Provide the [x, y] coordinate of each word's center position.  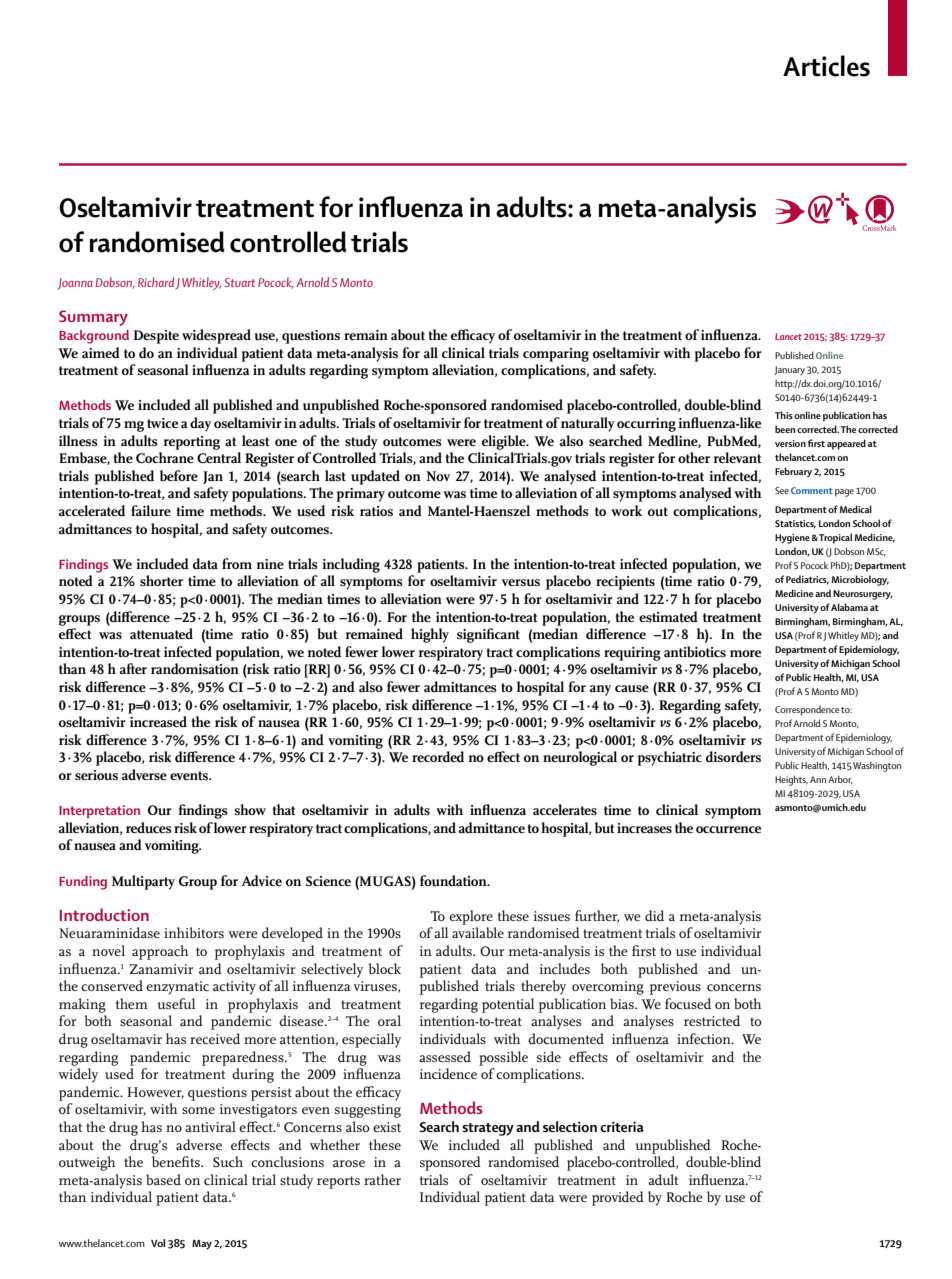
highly [430, 635]
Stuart [239, 282]
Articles [826, 66]
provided [618, 1198]
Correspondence [807, 711]
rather [382, 1179]
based [163, 1179]
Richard [156, 282]
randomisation [195, 668]
